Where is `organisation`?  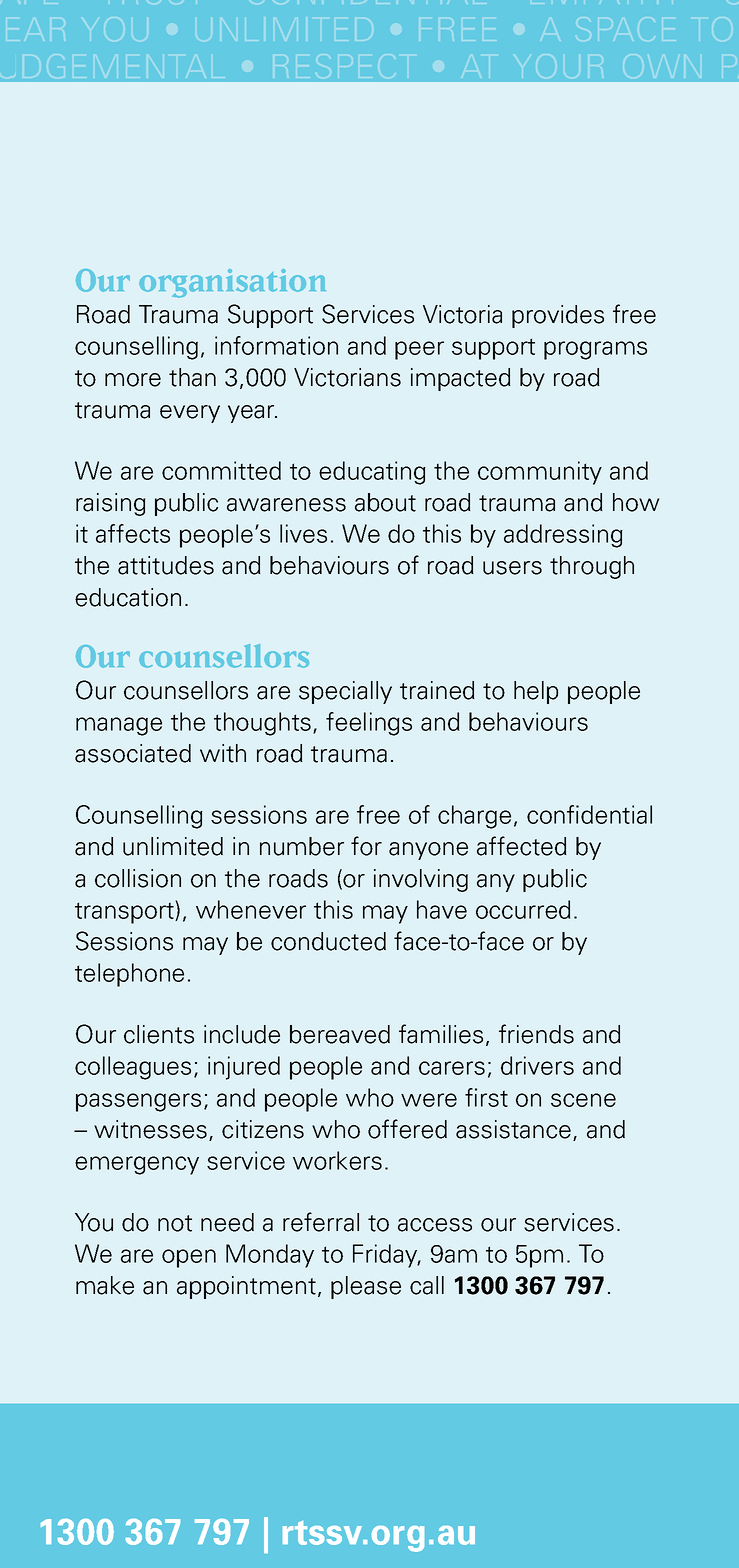
organisation is located at coordinates (232, 283).
